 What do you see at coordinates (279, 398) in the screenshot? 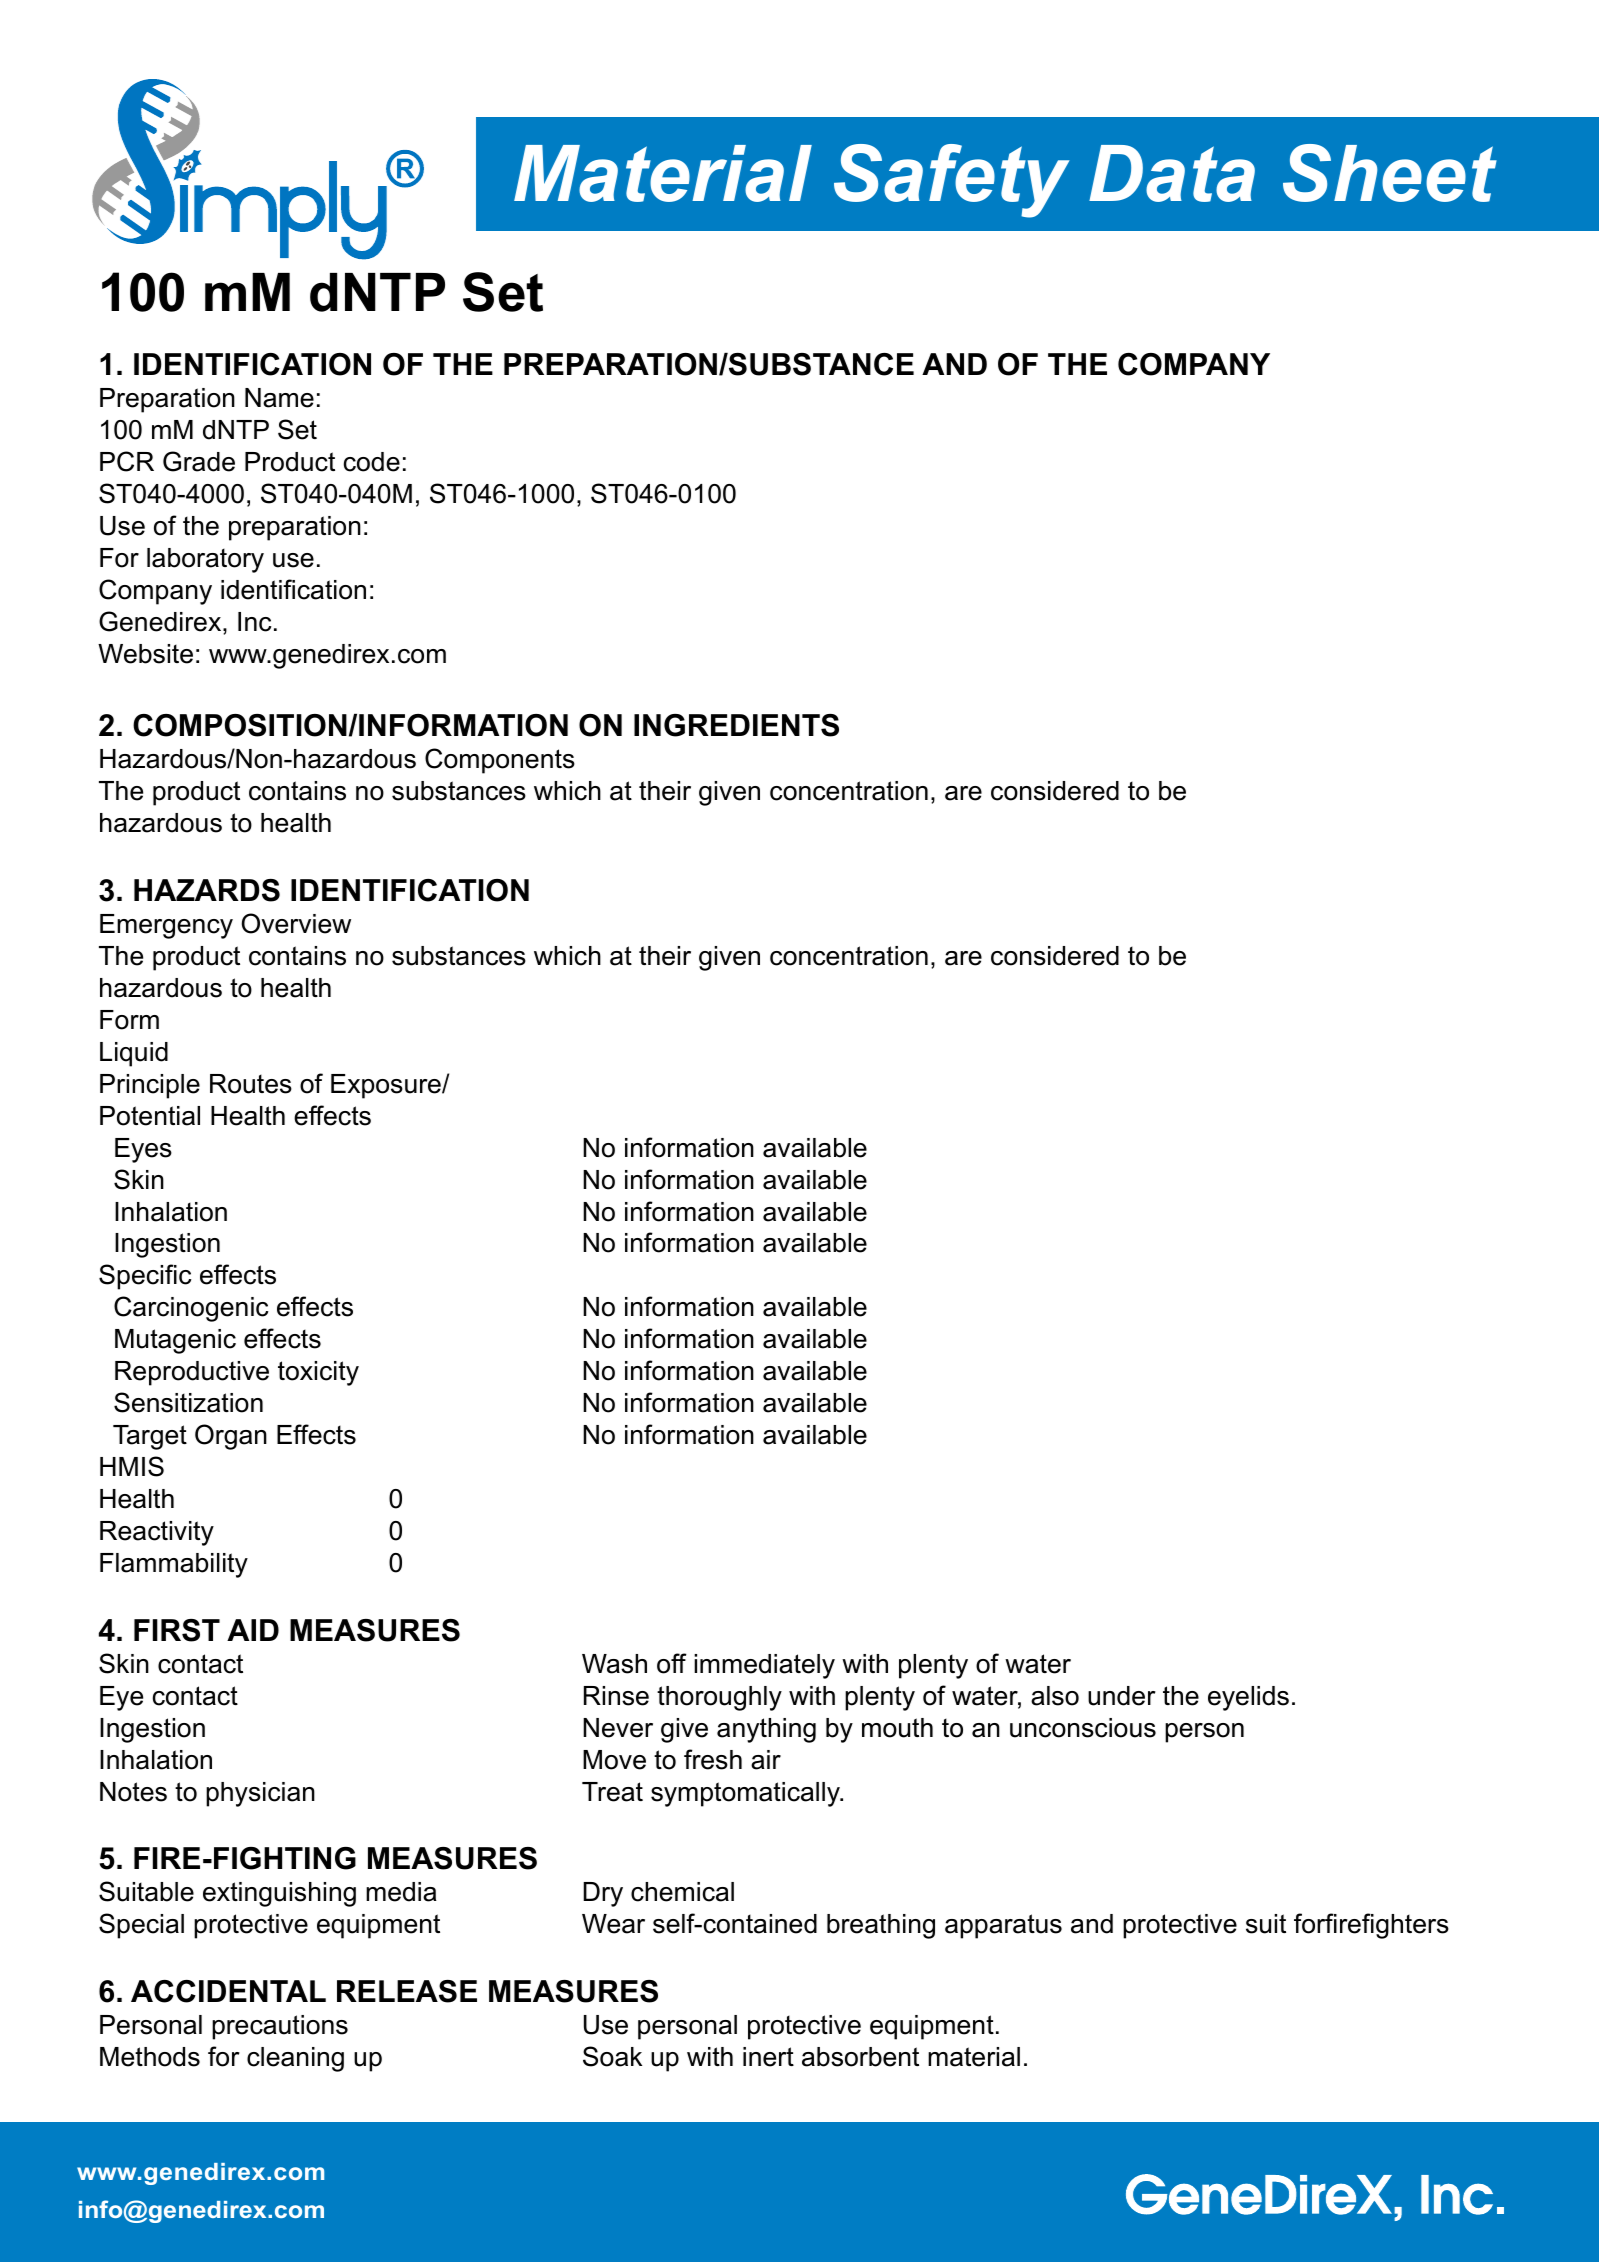
I see `Name` at bounding box center [279, 398].
